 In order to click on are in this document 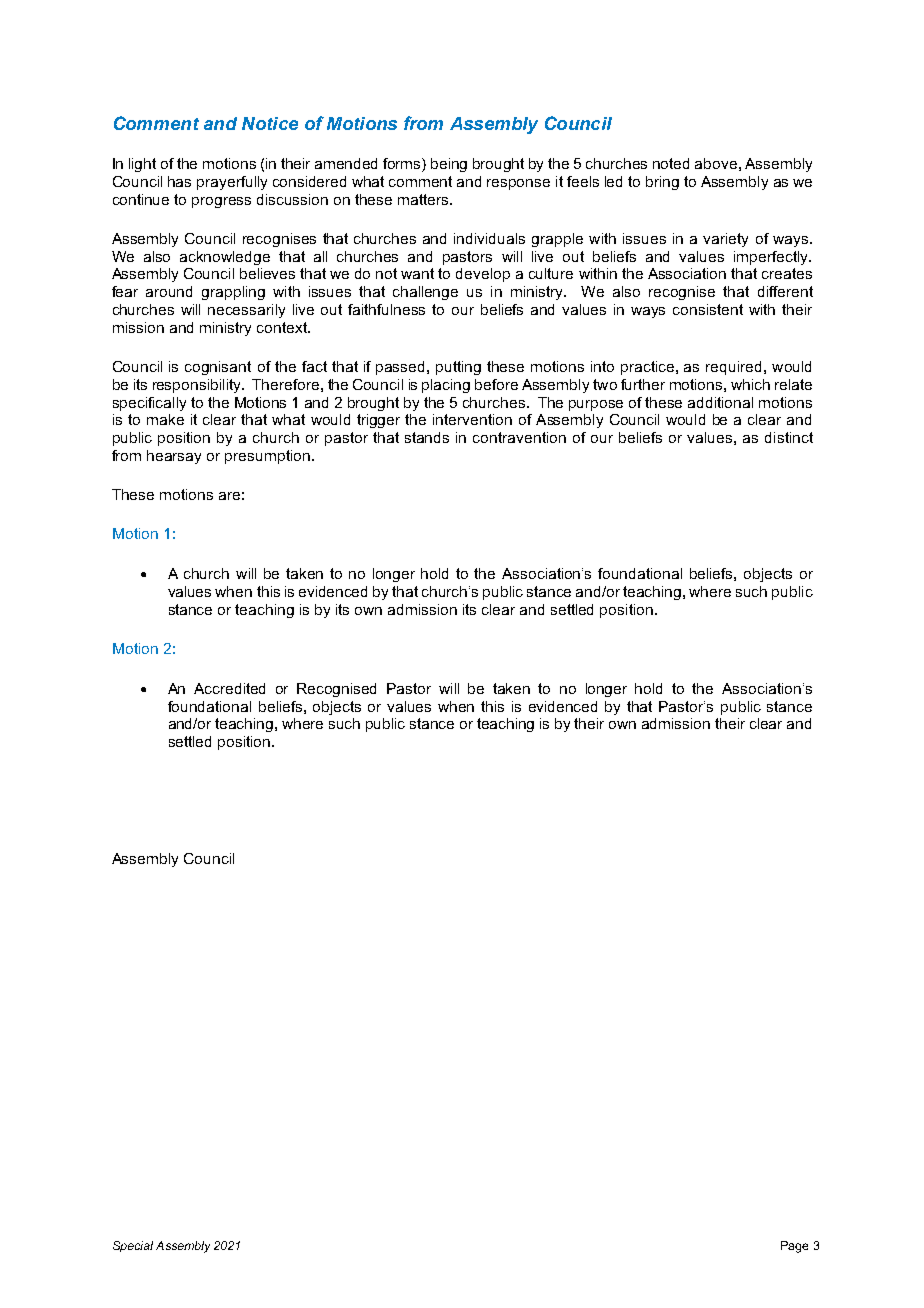, I will do `click(229, 496)`.
